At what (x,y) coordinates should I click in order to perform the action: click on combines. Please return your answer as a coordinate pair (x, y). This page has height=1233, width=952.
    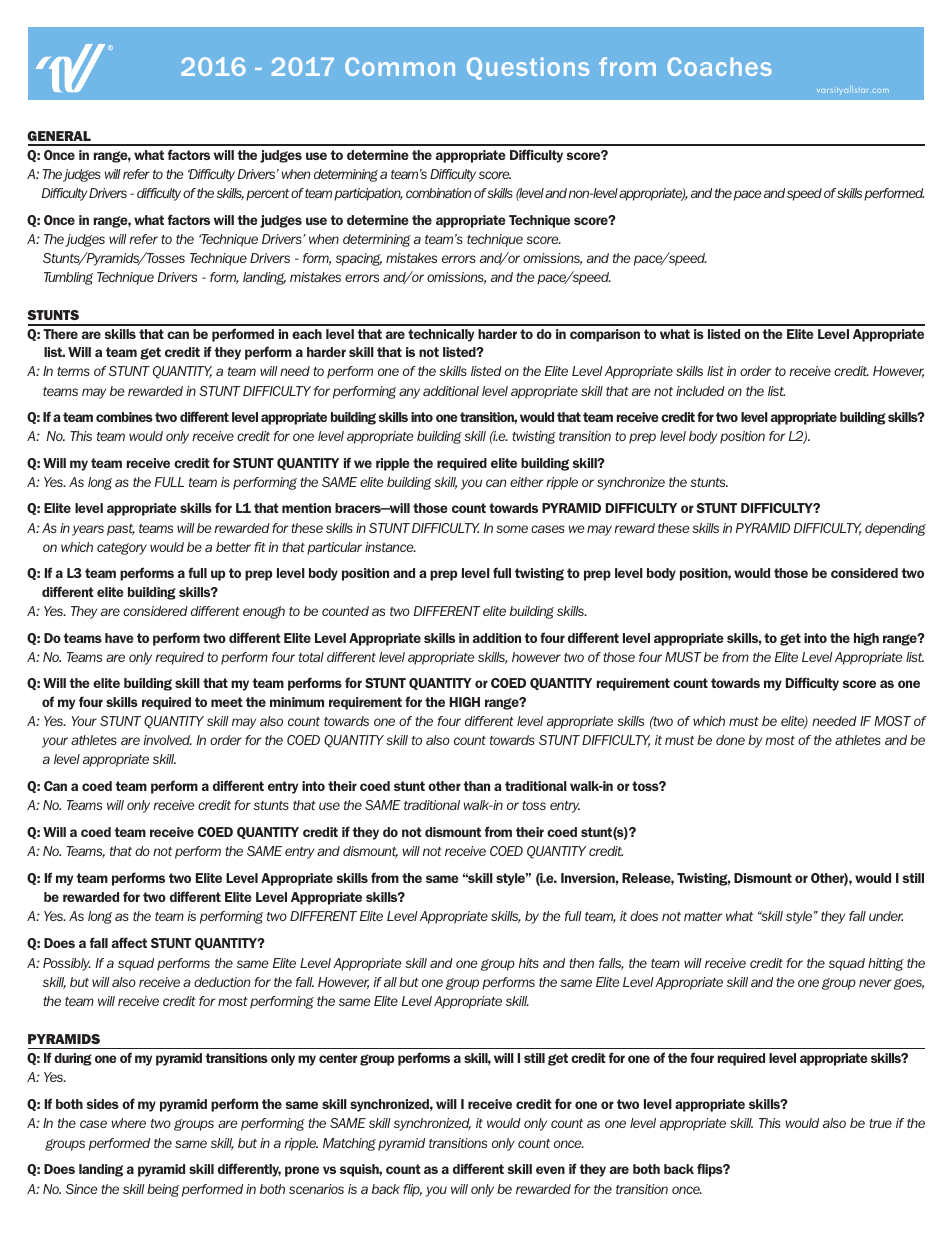
    Looking at the image, I should click on (124, 417).
